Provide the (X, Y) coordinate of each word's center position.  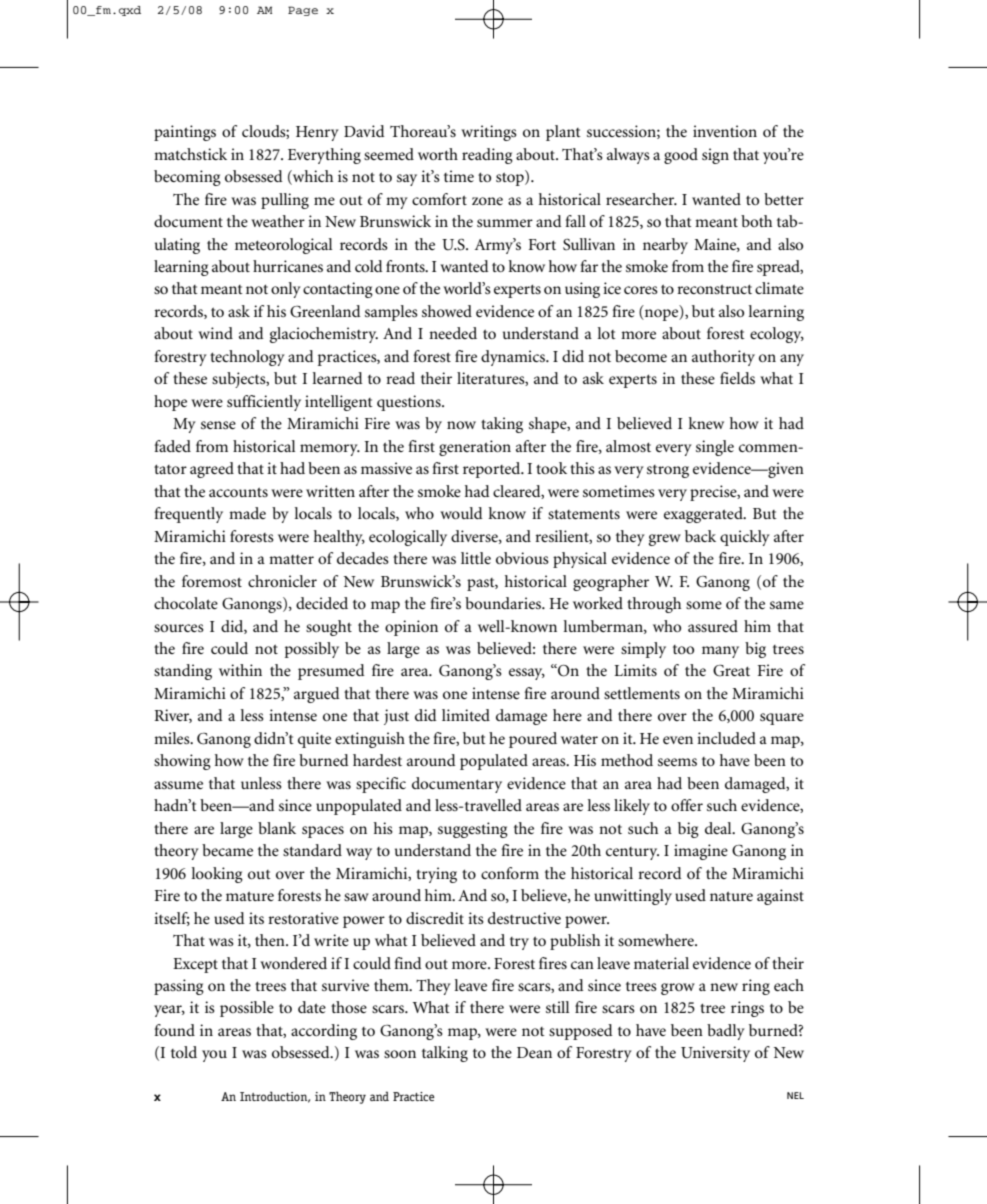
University (715, 1054)
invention (725, 131)
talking (445, 1054)
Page (303, 11)
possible (247, 1009)
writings (489, 133)
